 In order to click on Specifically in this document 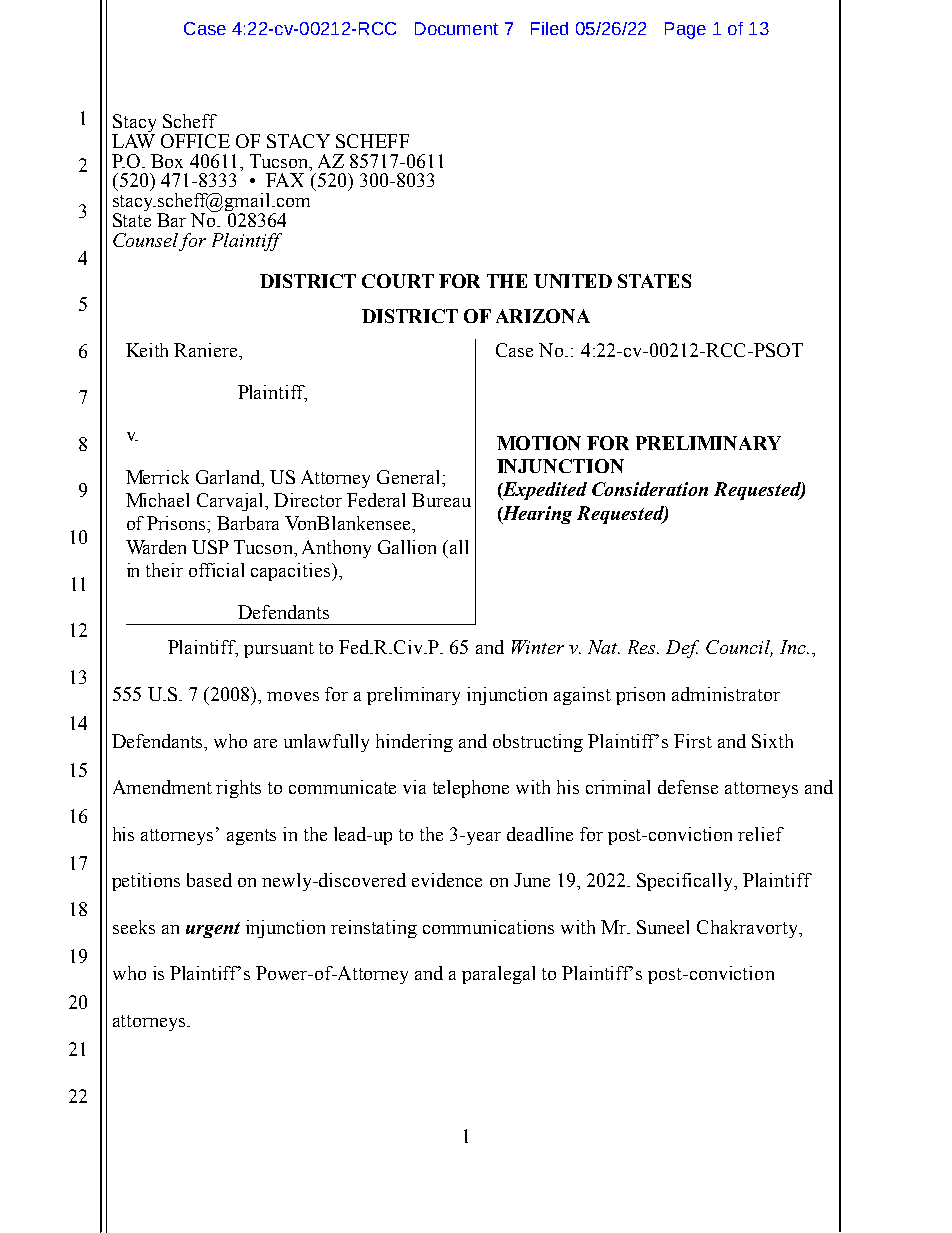, I will do `click(686, 882)`.
